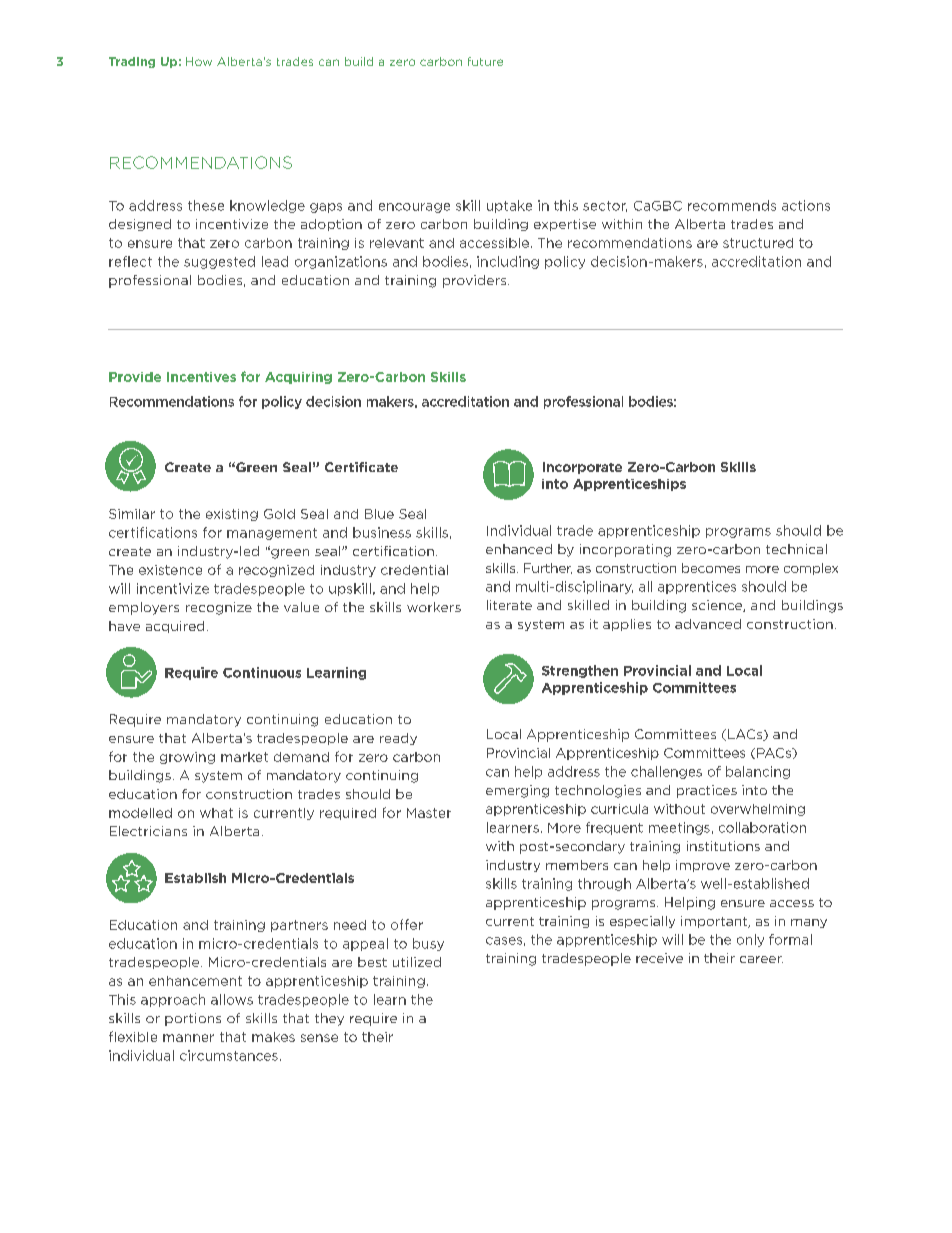 This page has height=1233, width=952. I want to click on ready, so click(398, 739).
